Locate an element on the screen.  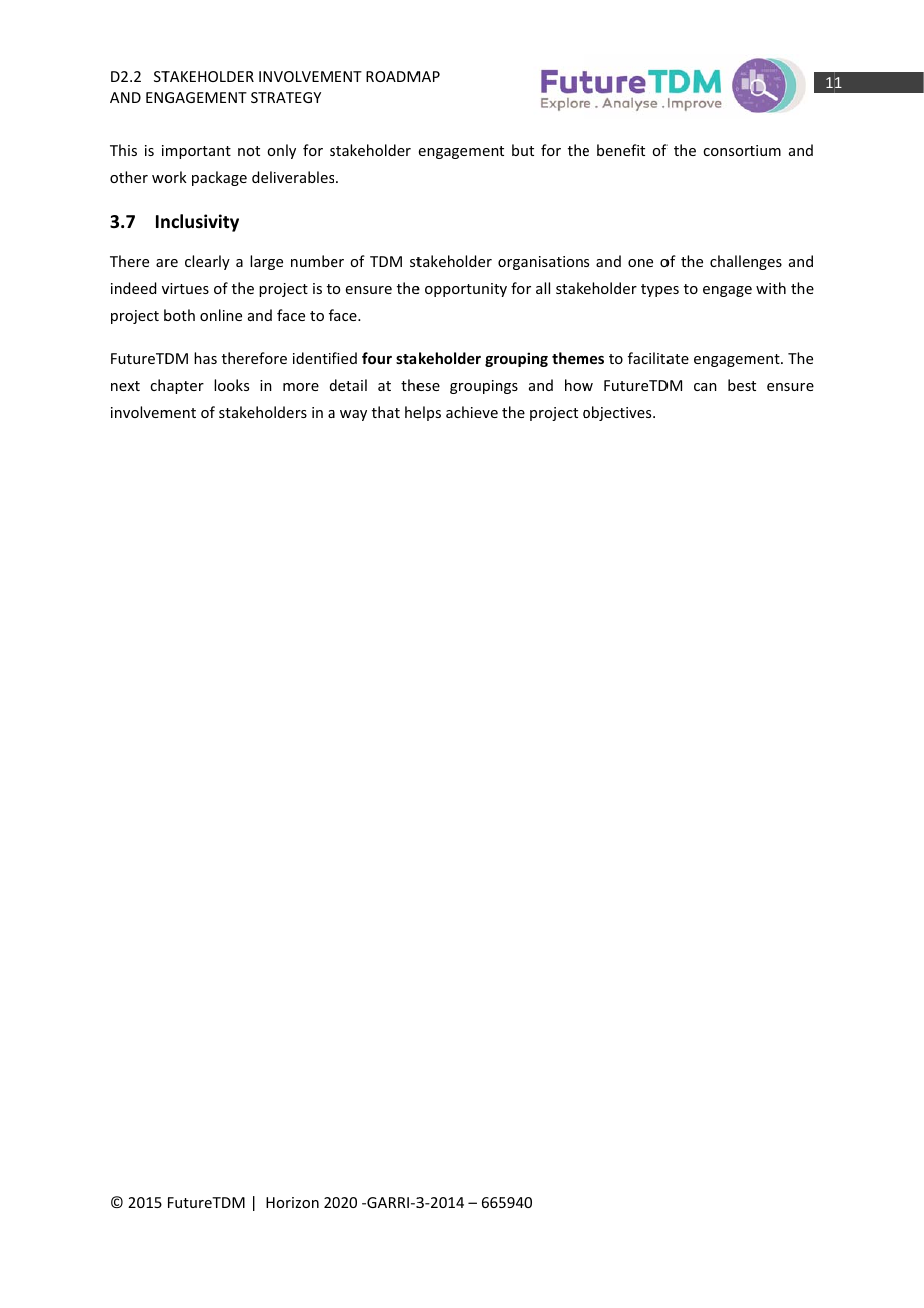
one is located at coordinates (640, 263).
